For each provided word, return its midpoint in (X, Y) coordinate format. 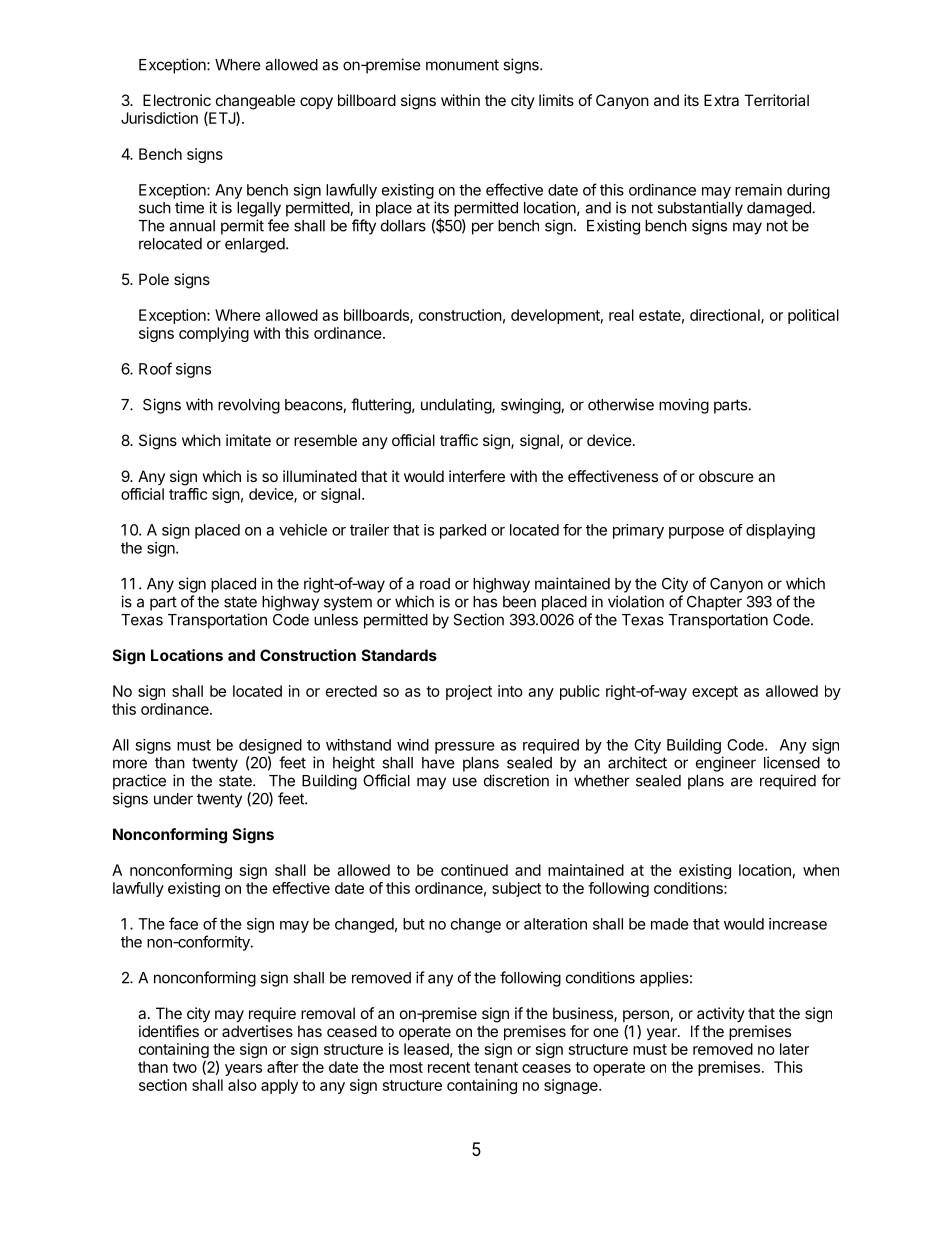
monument (462, 65)
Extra (721, 100)
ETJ (222, 119)
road (435, 584)
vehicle (303, 530)
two (184, 1067)
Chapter (714, 603)
